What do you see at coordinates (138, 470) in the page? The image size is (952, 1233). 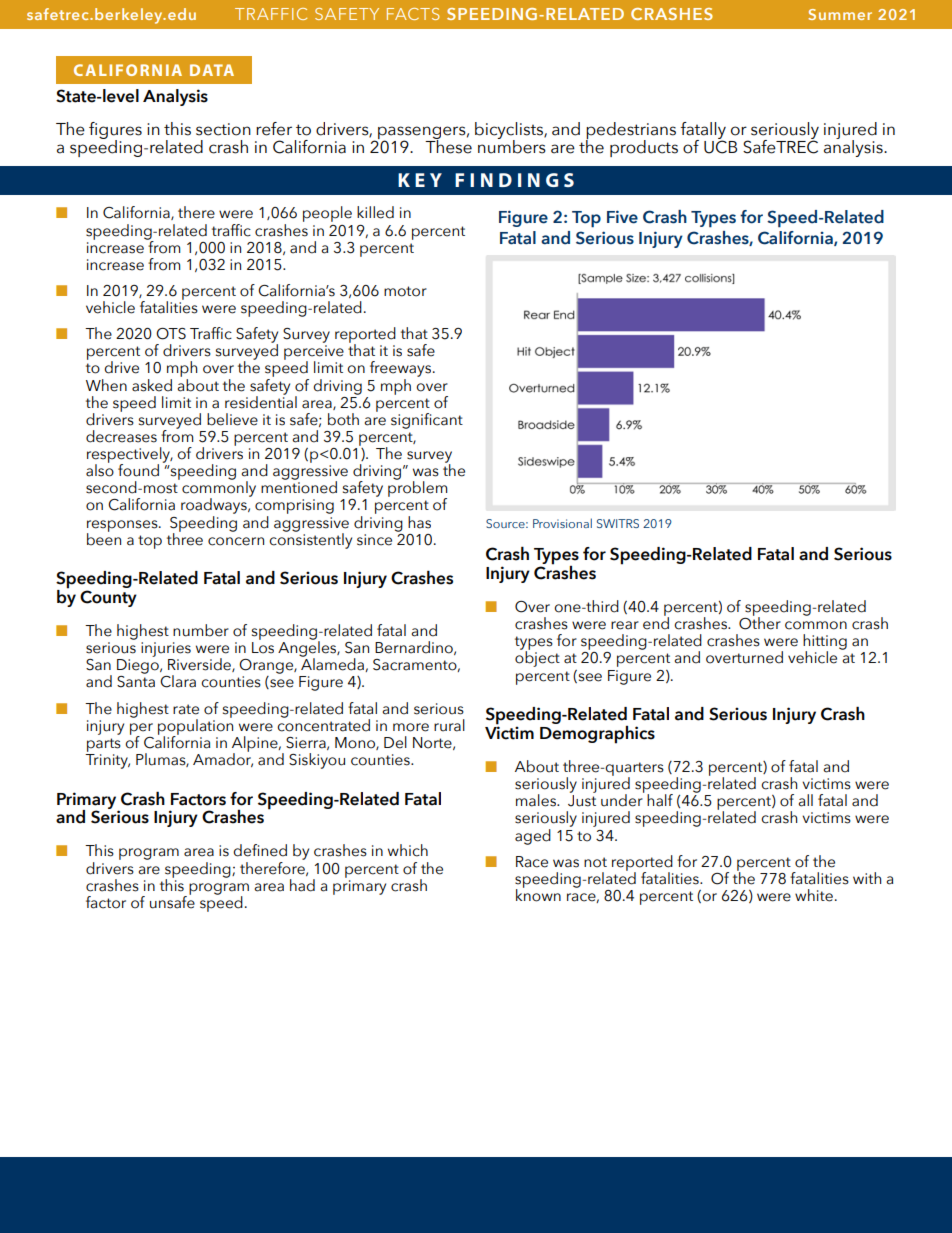 I see `found` at bounding box center [138, 470].
